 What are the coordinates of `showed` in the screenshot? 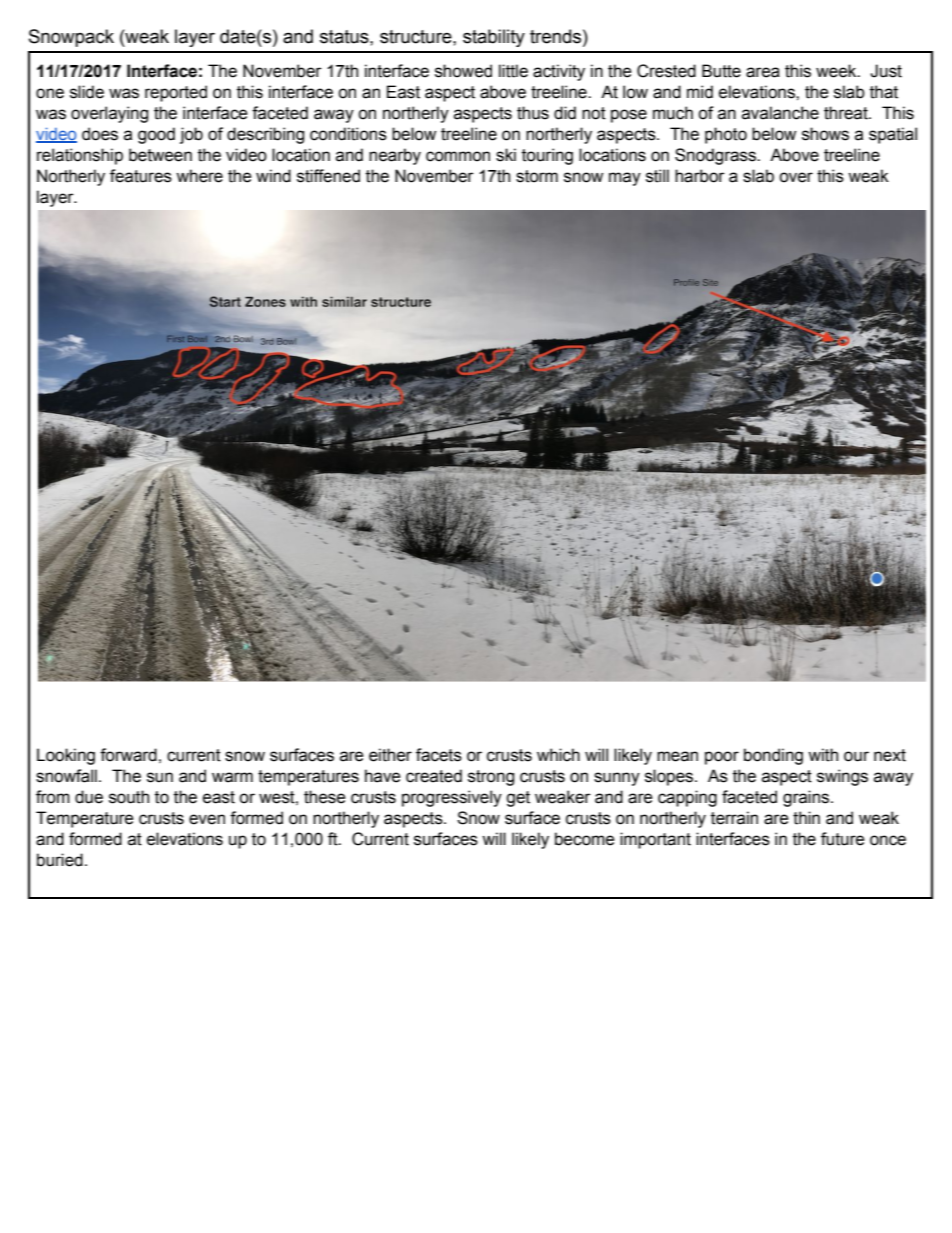 It's located at (463, 71).
